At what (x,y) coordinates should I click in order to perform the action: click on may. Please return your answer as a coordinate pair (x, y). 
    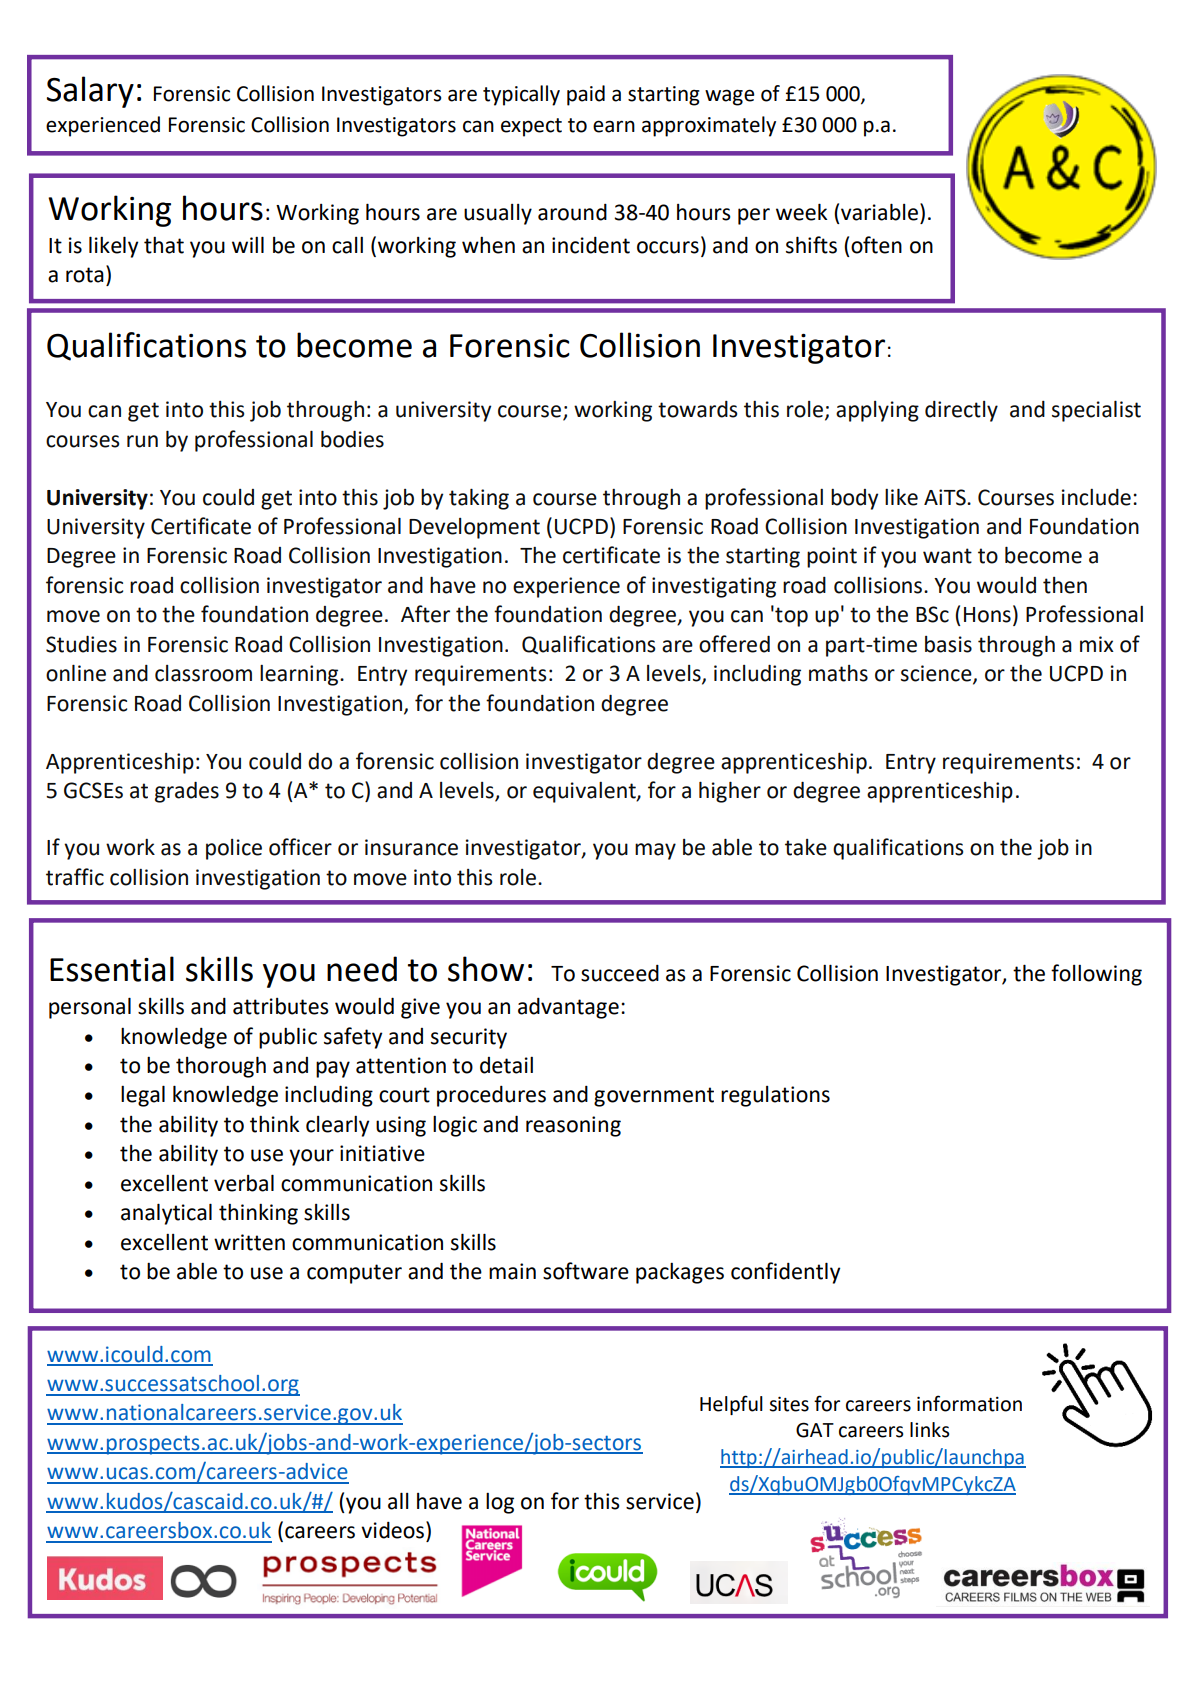
    Looking at the image, I should click on (655, 851).
